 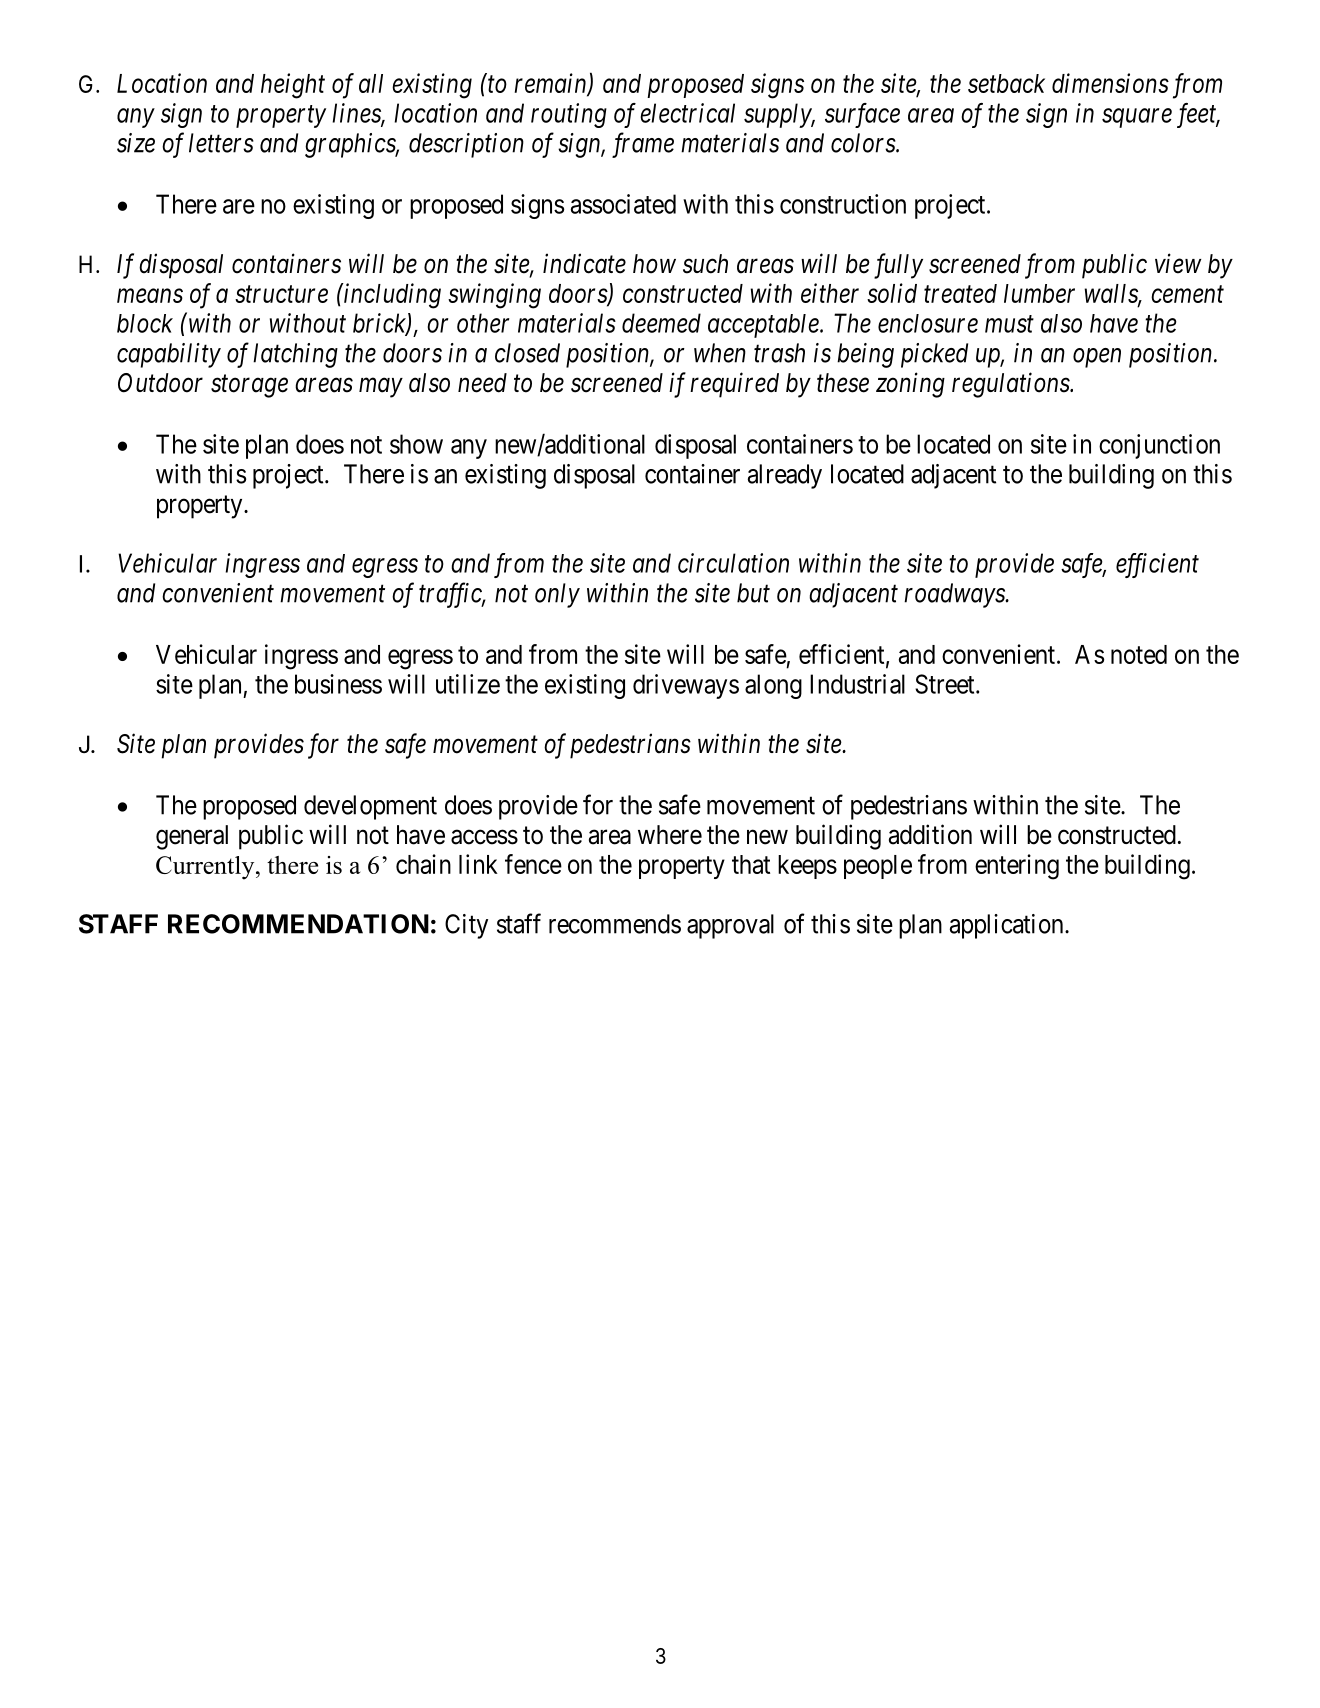 What do you see at coordinates (416, 444) in the screenshot?
I see `show` at bounding box center [416, 444].
